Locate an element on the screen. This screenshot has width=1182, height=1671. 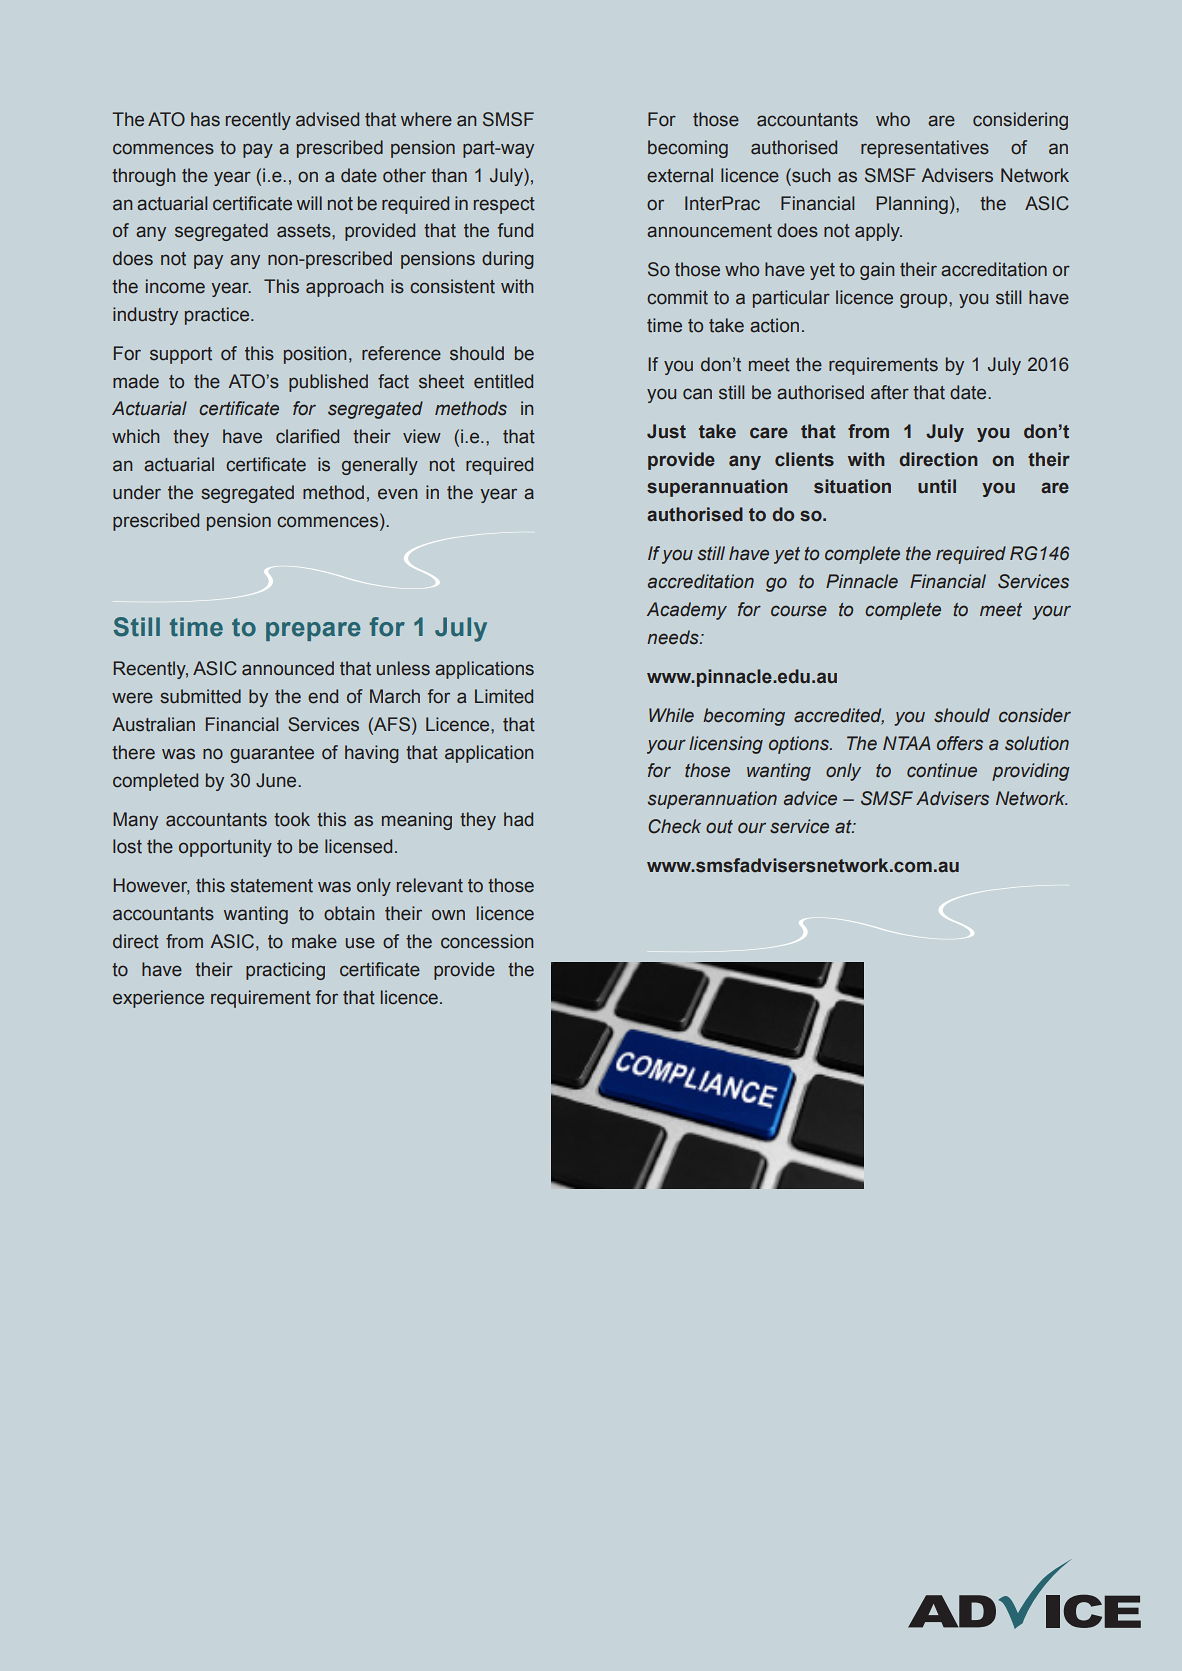
has is located at coordinates (205, 119).
